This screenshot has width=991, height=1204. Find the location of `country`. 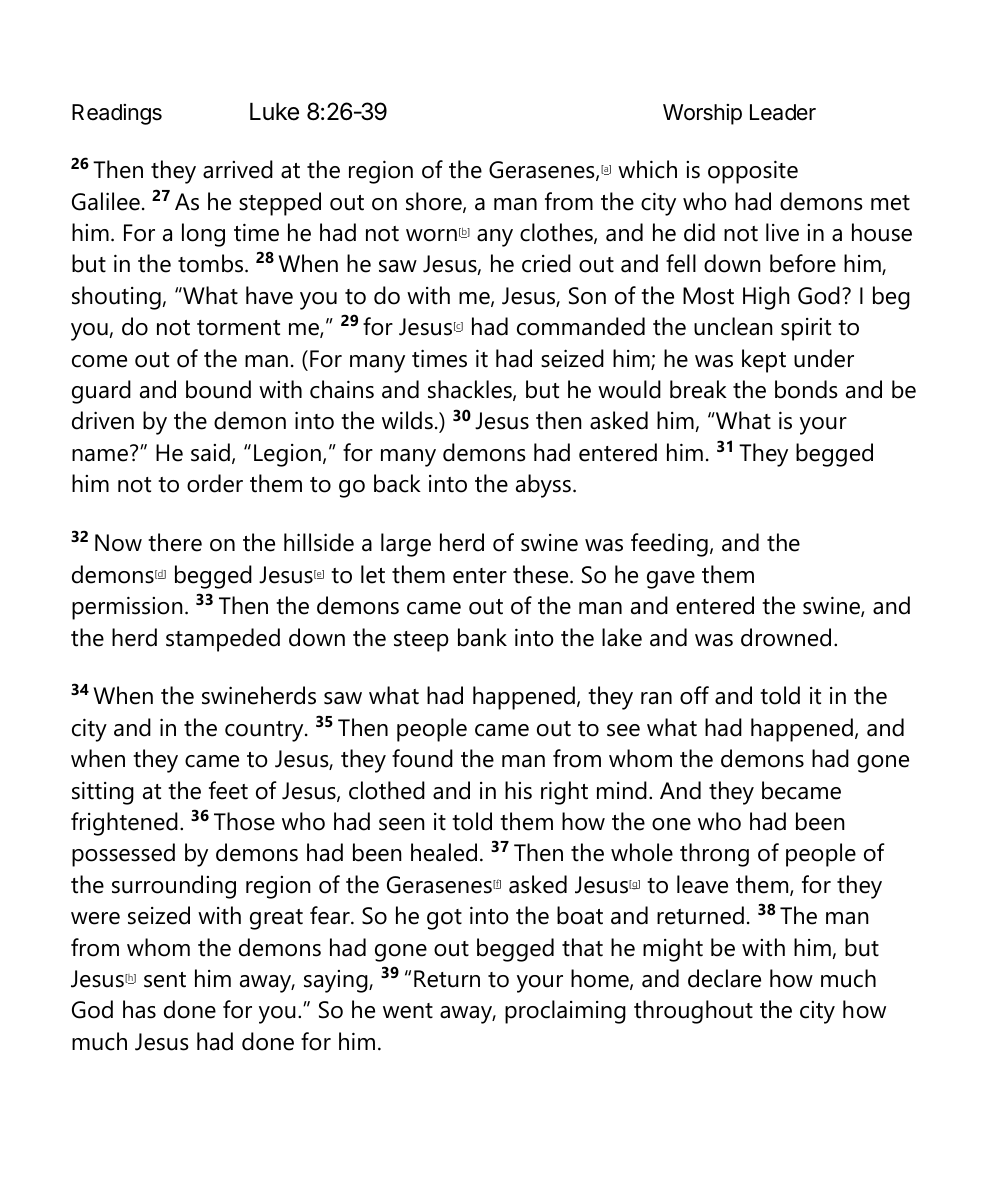

country is located at coordinates (265, 731).
